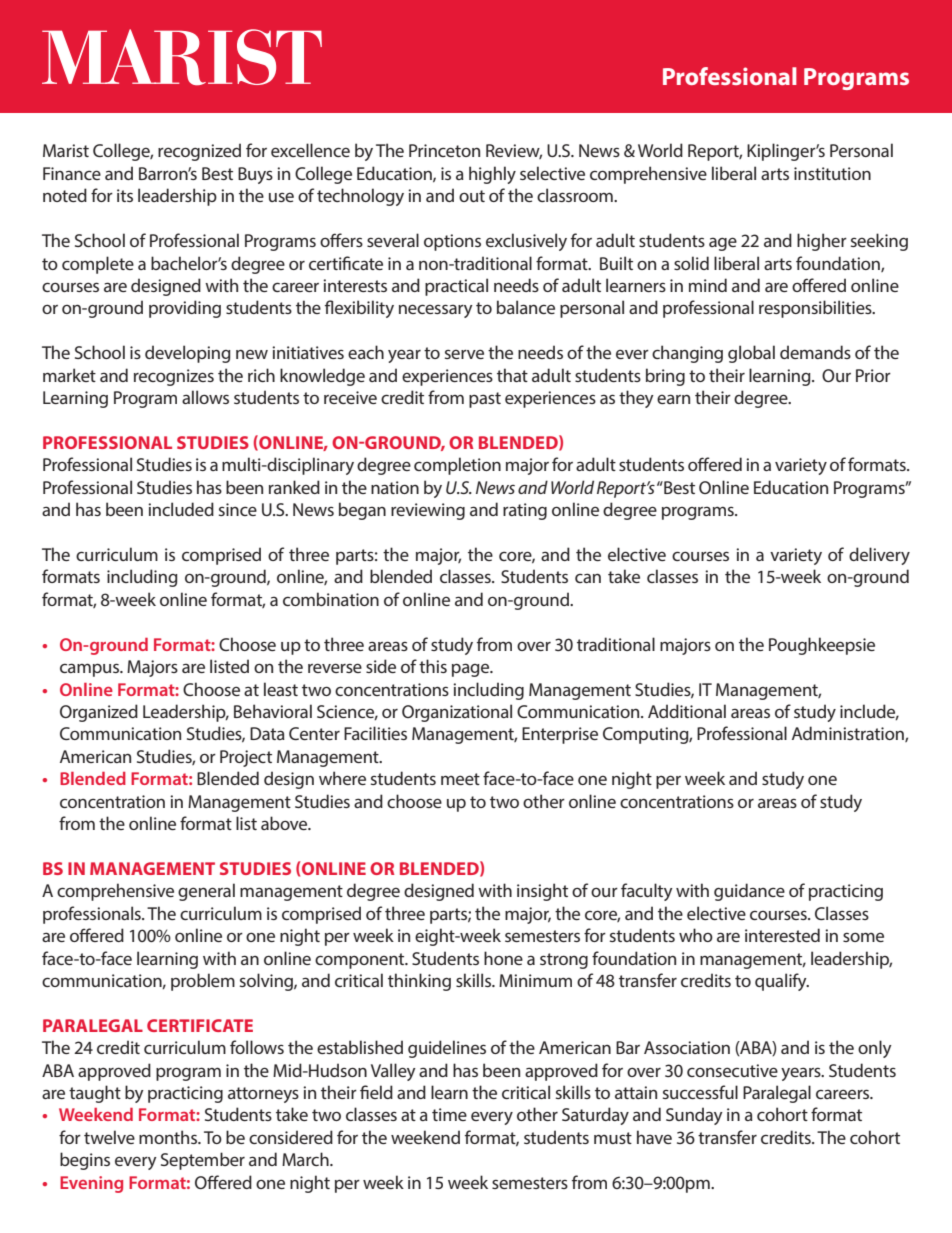 This document has height=1233, width=952. What do you see at coordinates (832, 173) in the document?
I see `institution` at bounding box center [832, 173].
